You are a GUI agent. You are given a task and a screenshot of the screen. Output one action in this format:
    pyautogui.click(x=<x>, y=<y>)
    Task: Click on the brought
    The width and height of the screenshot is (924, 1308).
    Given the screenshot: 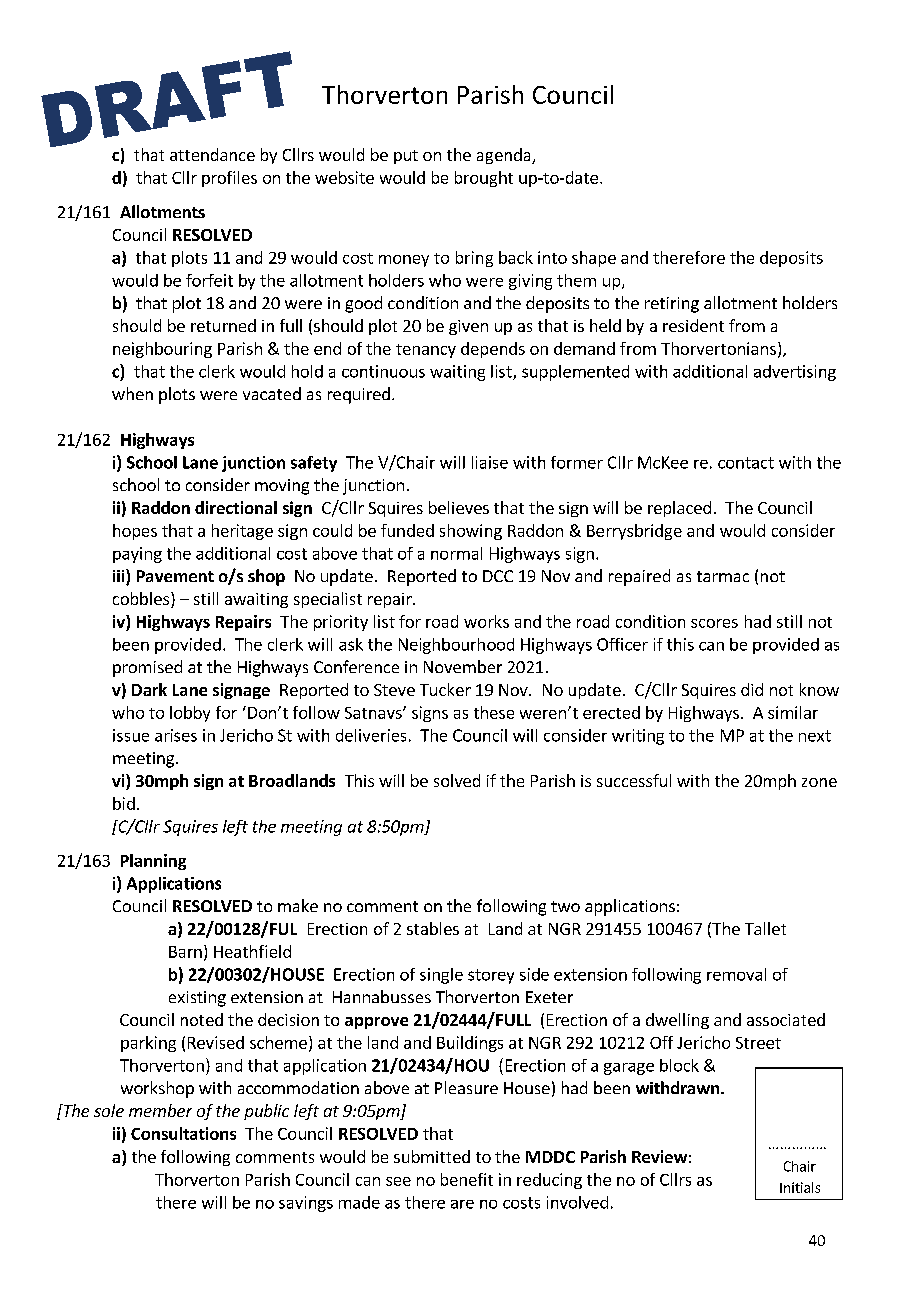 What is the action you would take?
    pyautogui.click(x=484, y=179)
